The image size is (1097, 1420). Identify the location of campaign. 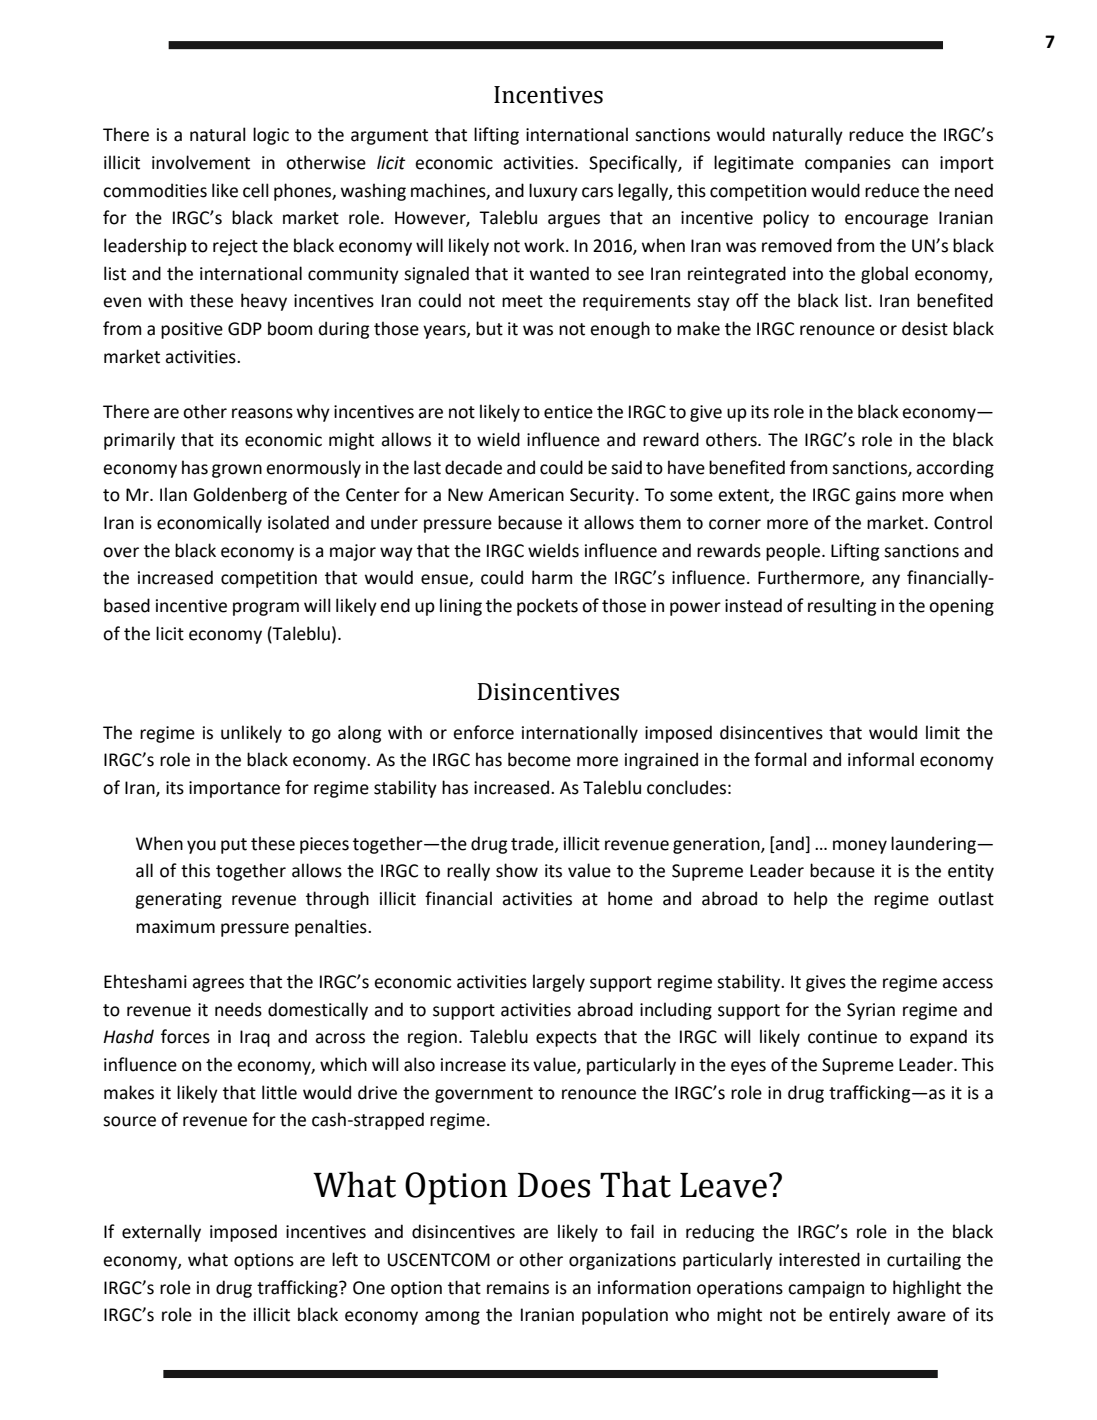
(826, 1289).
